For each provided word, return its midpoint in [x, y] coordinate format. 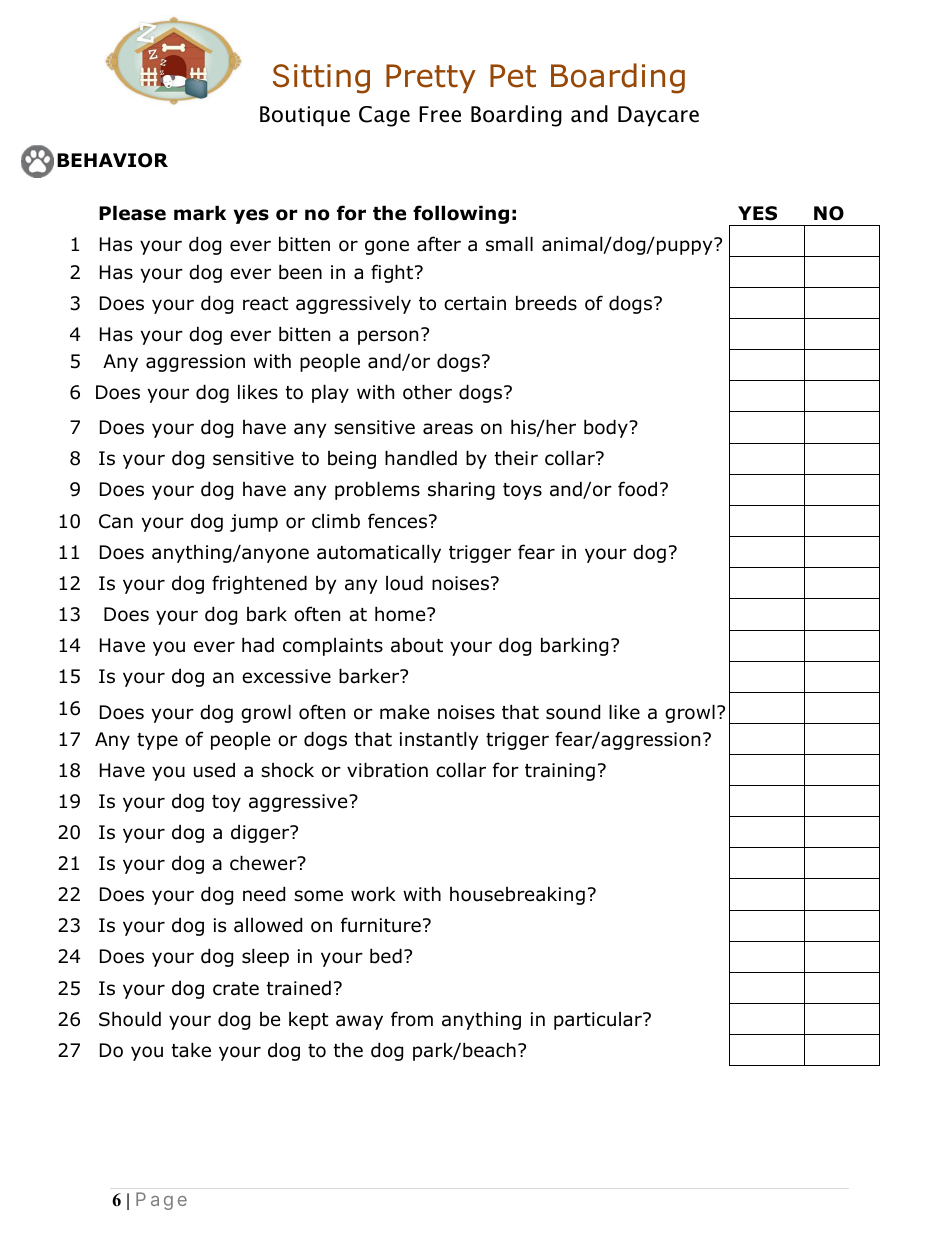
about [417, 645]
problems [377, 490]
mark [200, 213]
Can [116, 521]
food [637, 489]
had [258, 645]
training [560, 772]
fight [393, 273]
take [191, 1050]
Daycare [658, 116]
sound [573, 712]
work [373, 894]
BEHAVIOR [112, 160]
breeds [546, 303]
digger [261, 834]
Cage [384, 116]
